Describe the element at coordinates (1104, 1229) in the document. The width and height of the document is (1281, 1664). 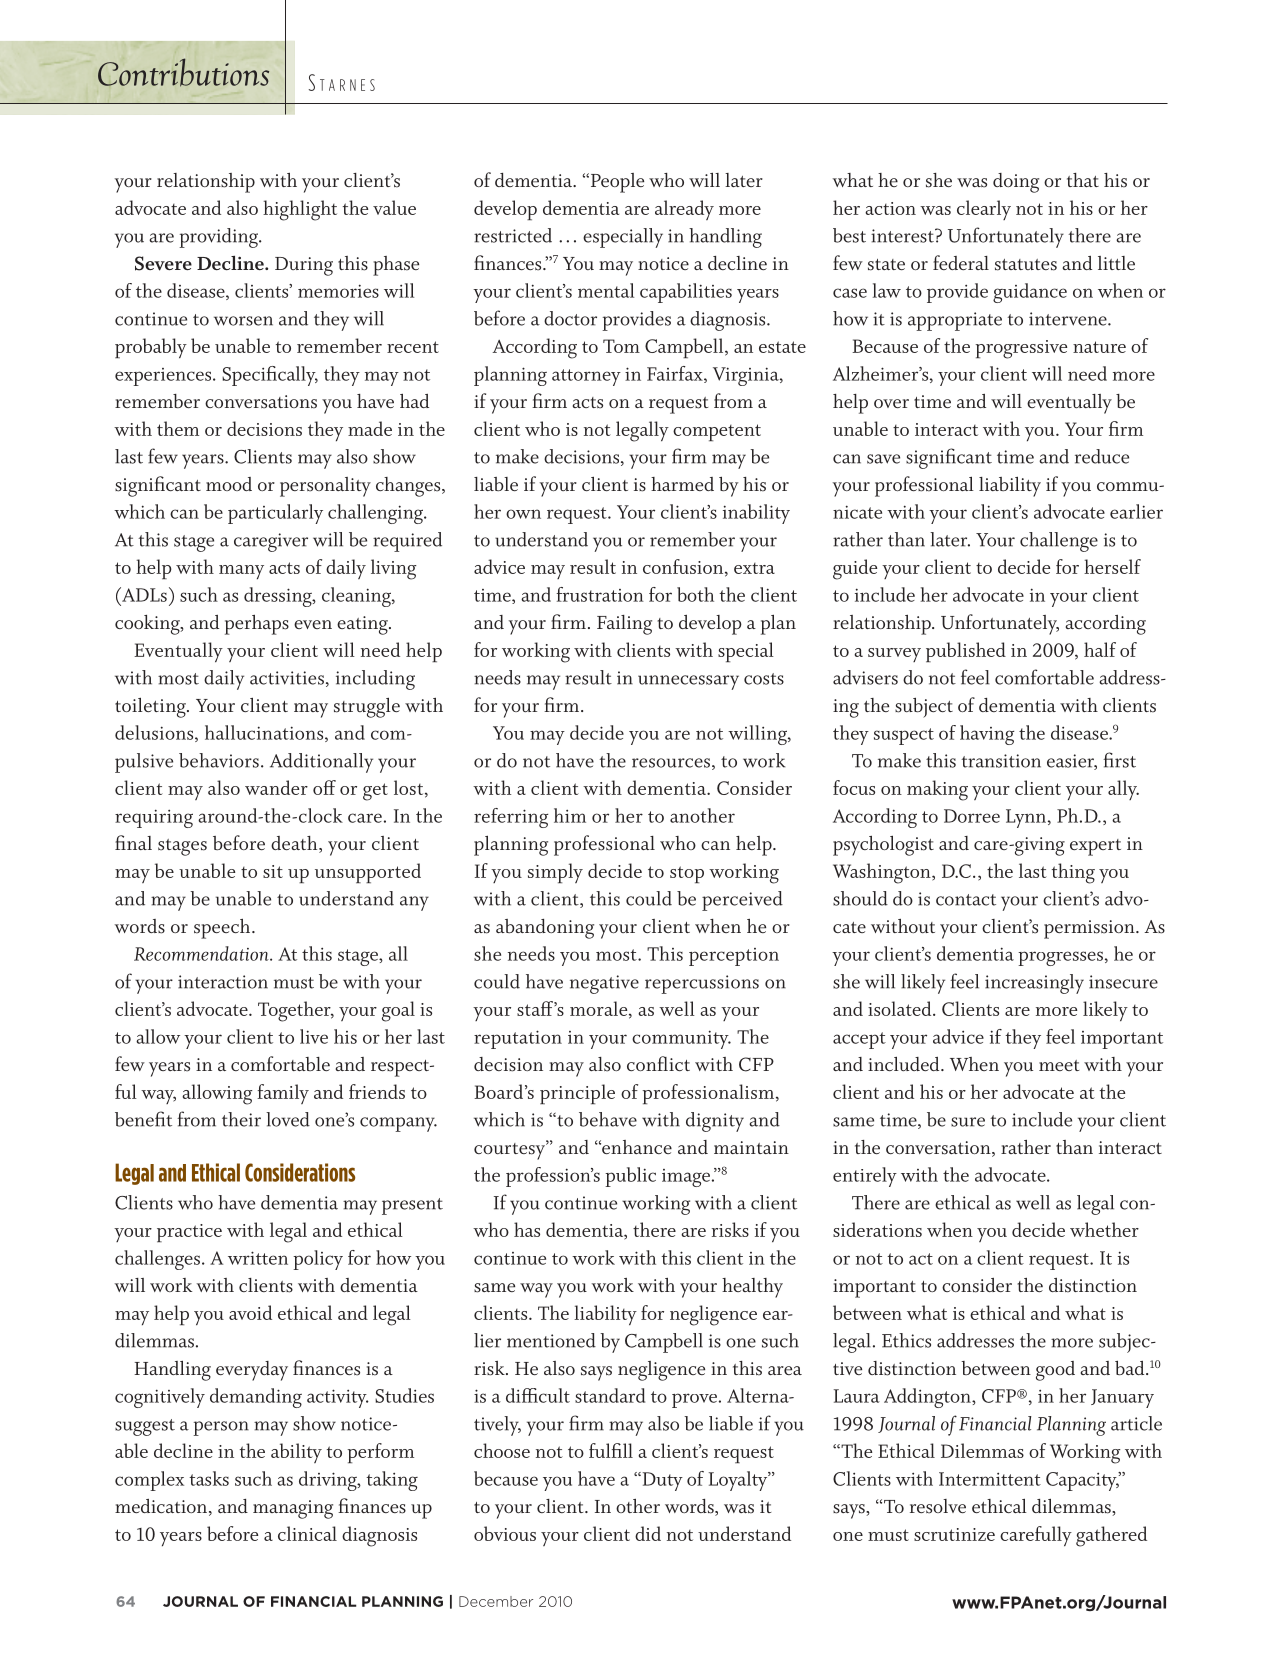
I see `whether` at that location.
